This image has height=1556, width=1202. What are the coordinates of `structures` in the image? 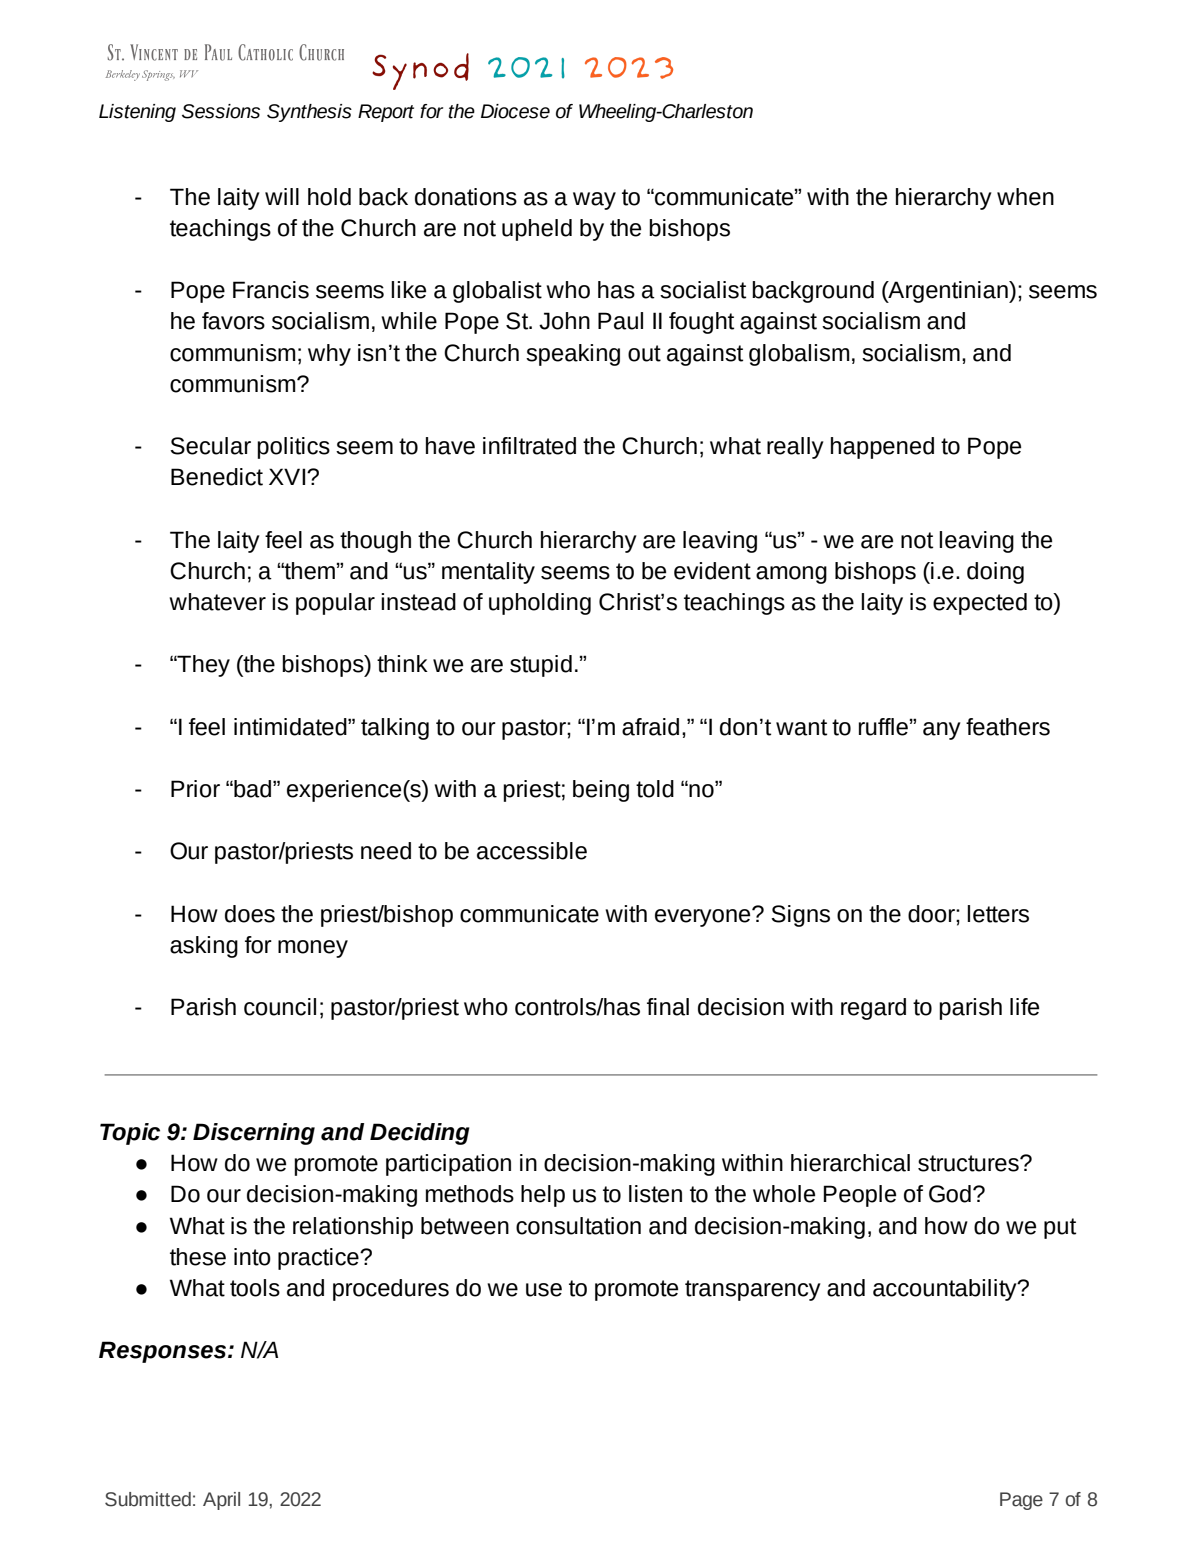 It's located at (969, 1163).
